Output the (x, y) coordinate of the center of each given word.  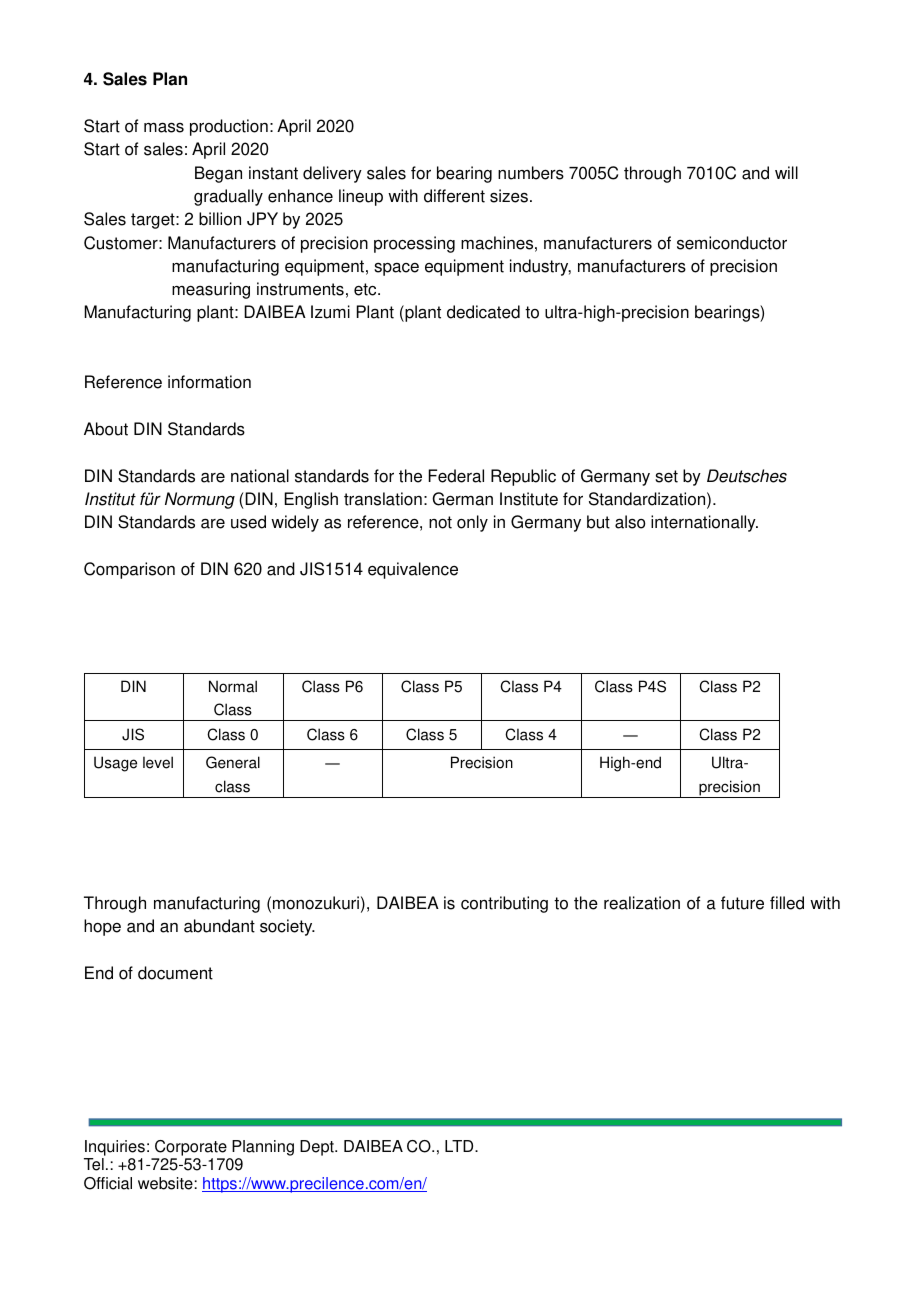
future (742, 903)
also (630, 522)
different (454, 196)
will (786, 172)
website (165, 1183)
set (666, 476)
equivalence (413, 570)
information (209, 382)
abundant (219, 926)
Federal (456, 476)
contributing (504, 904)
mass (164, 127)
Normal (233, 686)
